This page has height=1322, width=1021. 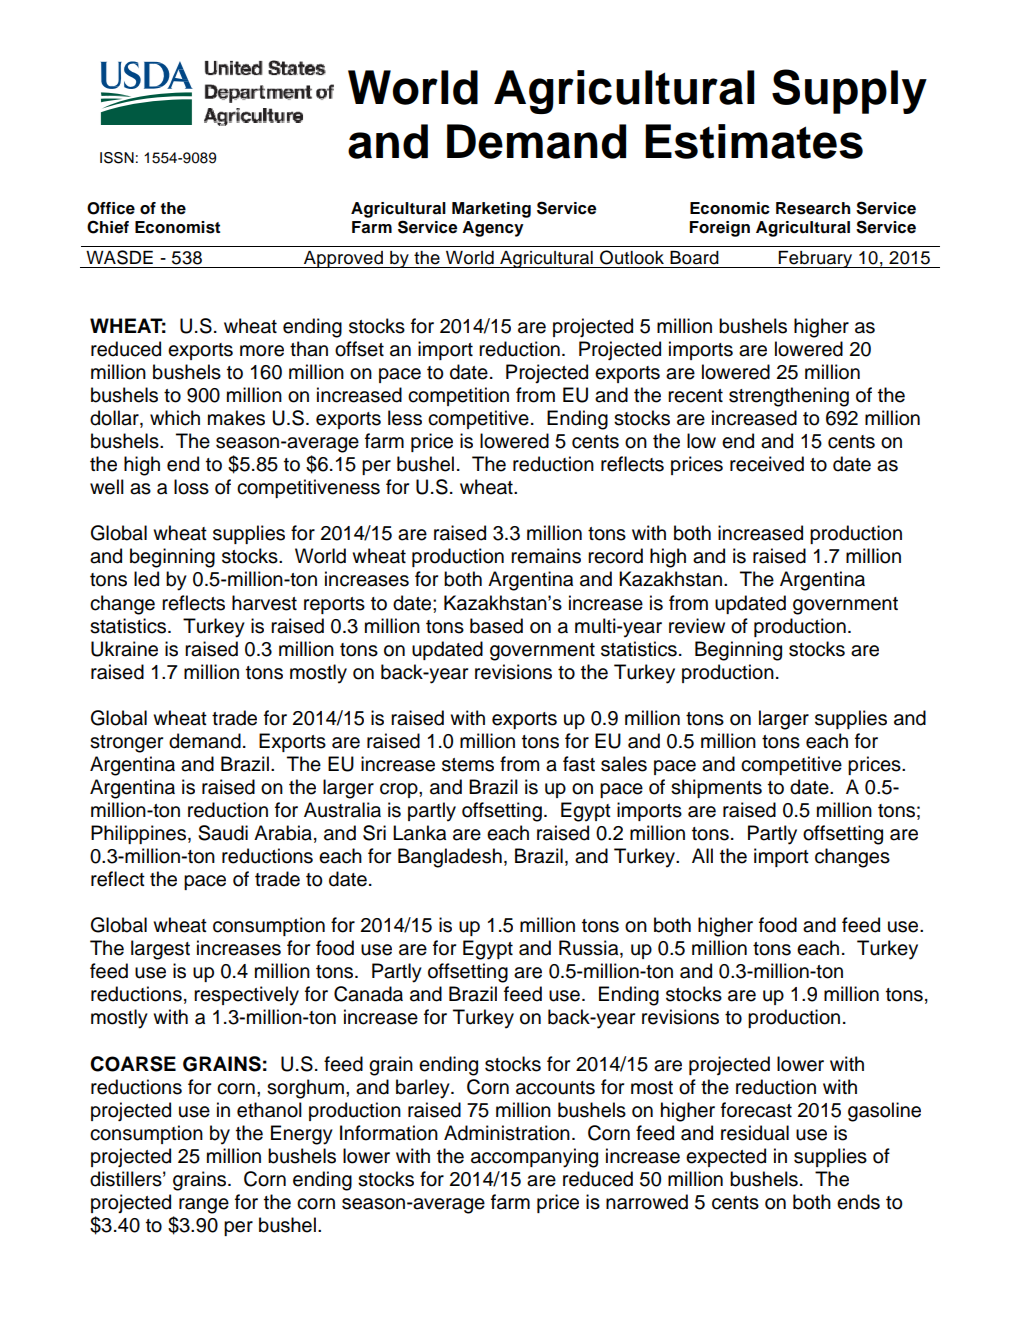 I want to click on Marketing, so click(x=491, y=210).
